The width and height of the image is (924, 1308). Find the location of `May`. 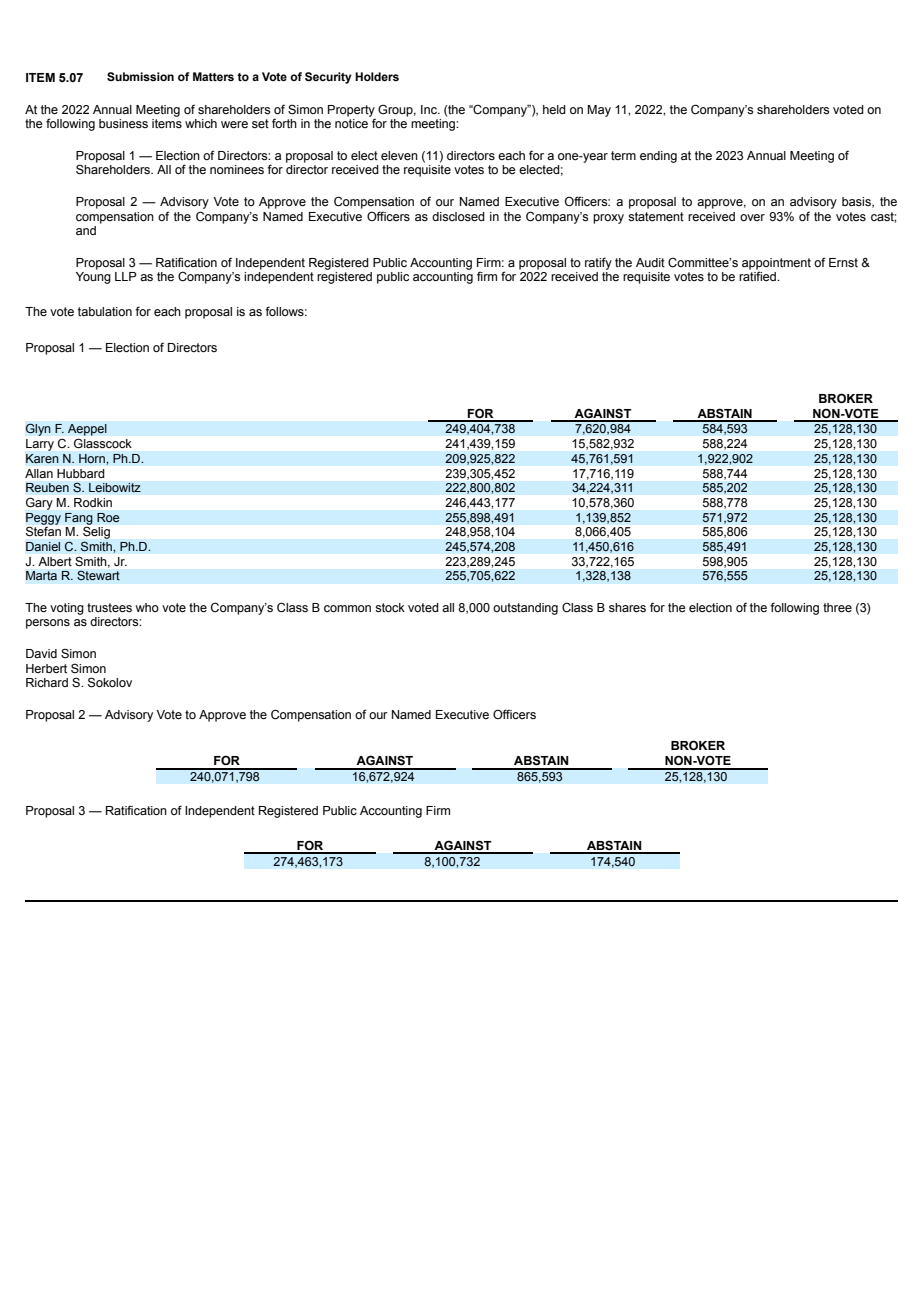

May is located at coordinates (599, 111).
